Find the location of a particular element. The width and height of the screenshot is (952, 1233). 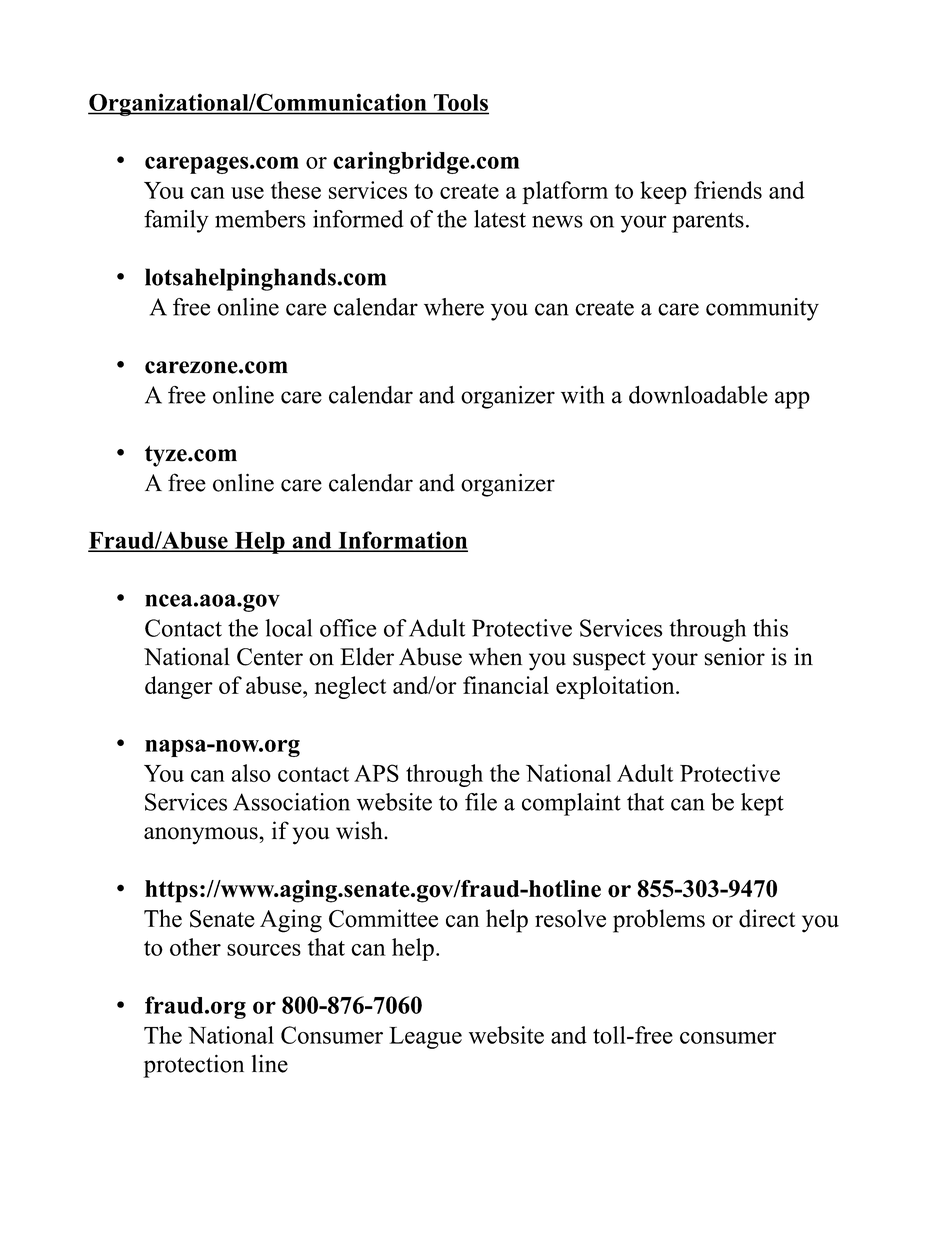

downloadable is located at coordinates (698, 395).
